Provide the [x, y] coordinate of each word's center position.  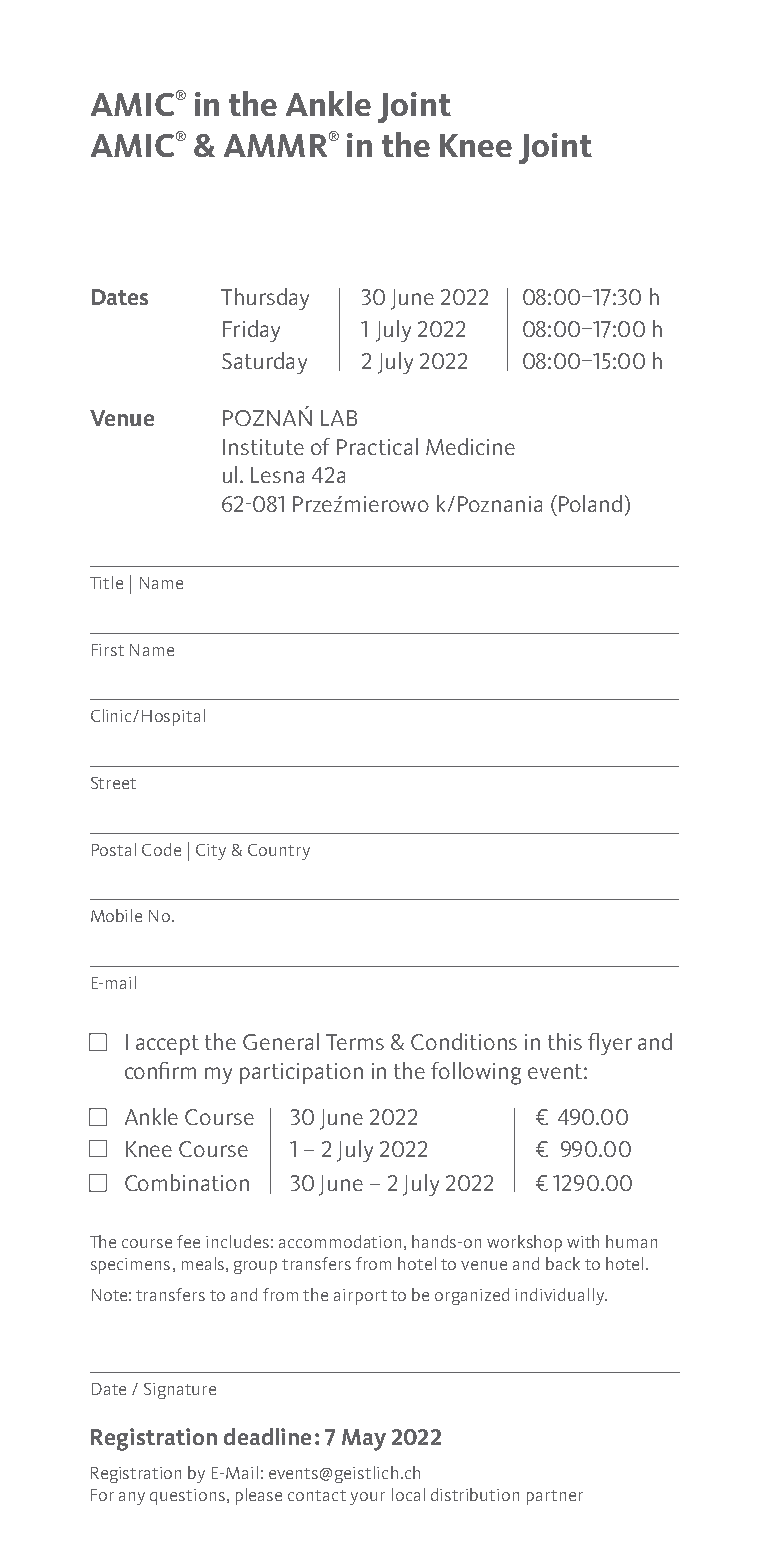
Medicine [470, 446]
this [565, 1041]
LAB [339, 418]
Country [279, 852]
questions [187, 1497]
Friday [251, 331]
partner [555, 1497]
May [364, 1440]
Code [161, 849]
